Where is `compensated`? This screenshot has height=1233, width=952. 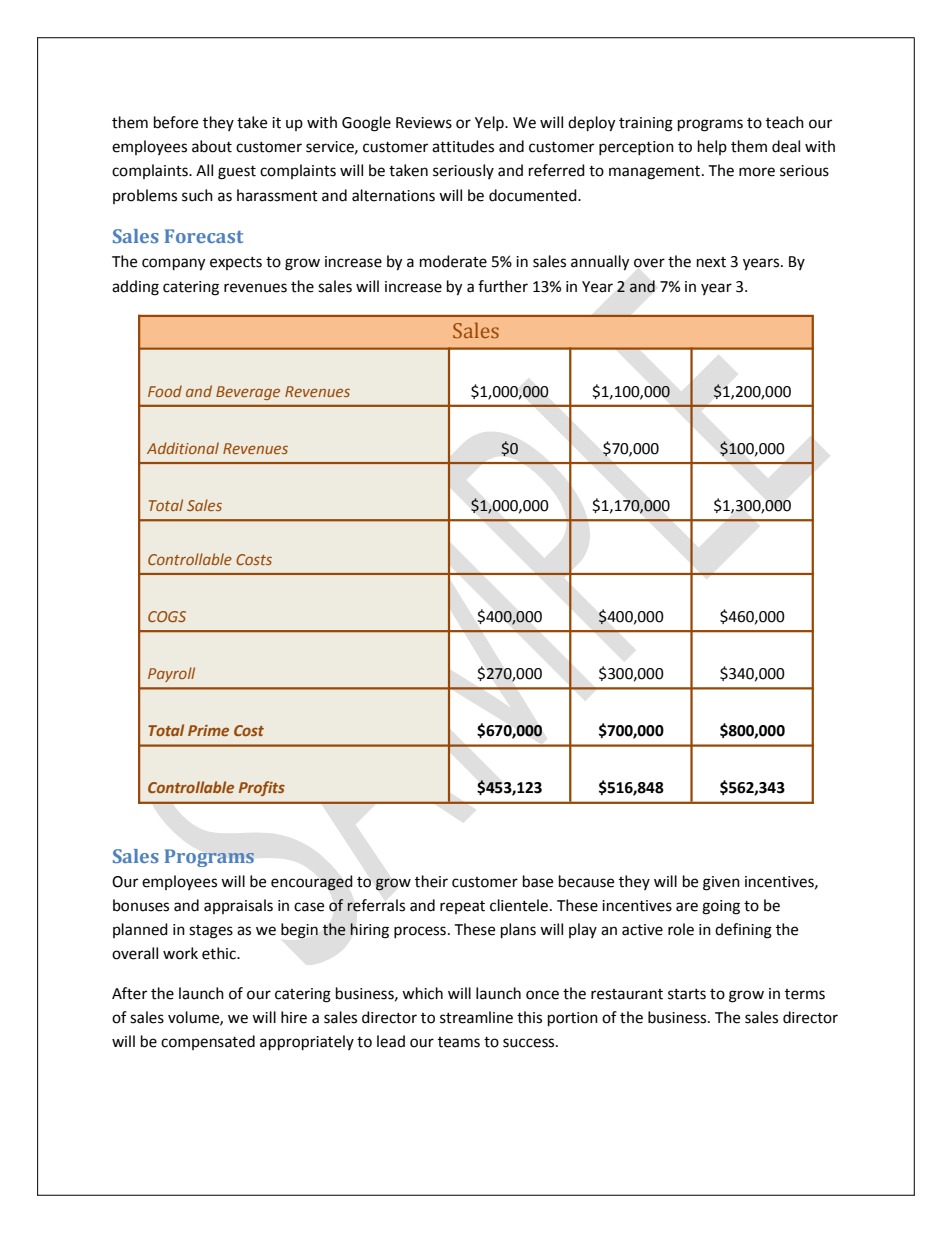
compensated is located at coordinates (208, 1042).
